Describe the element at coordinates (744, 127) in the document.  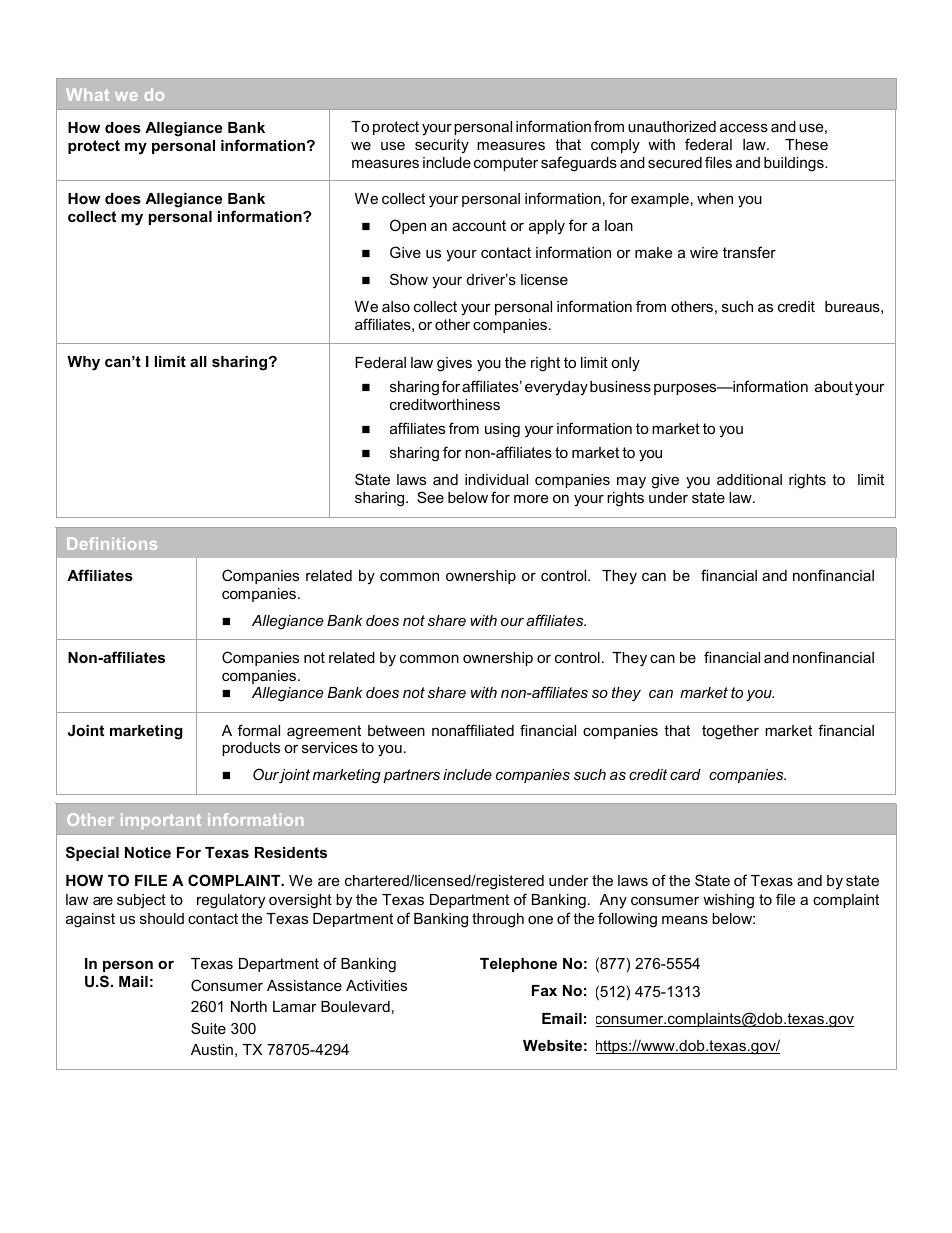
I see `access` at that location.
